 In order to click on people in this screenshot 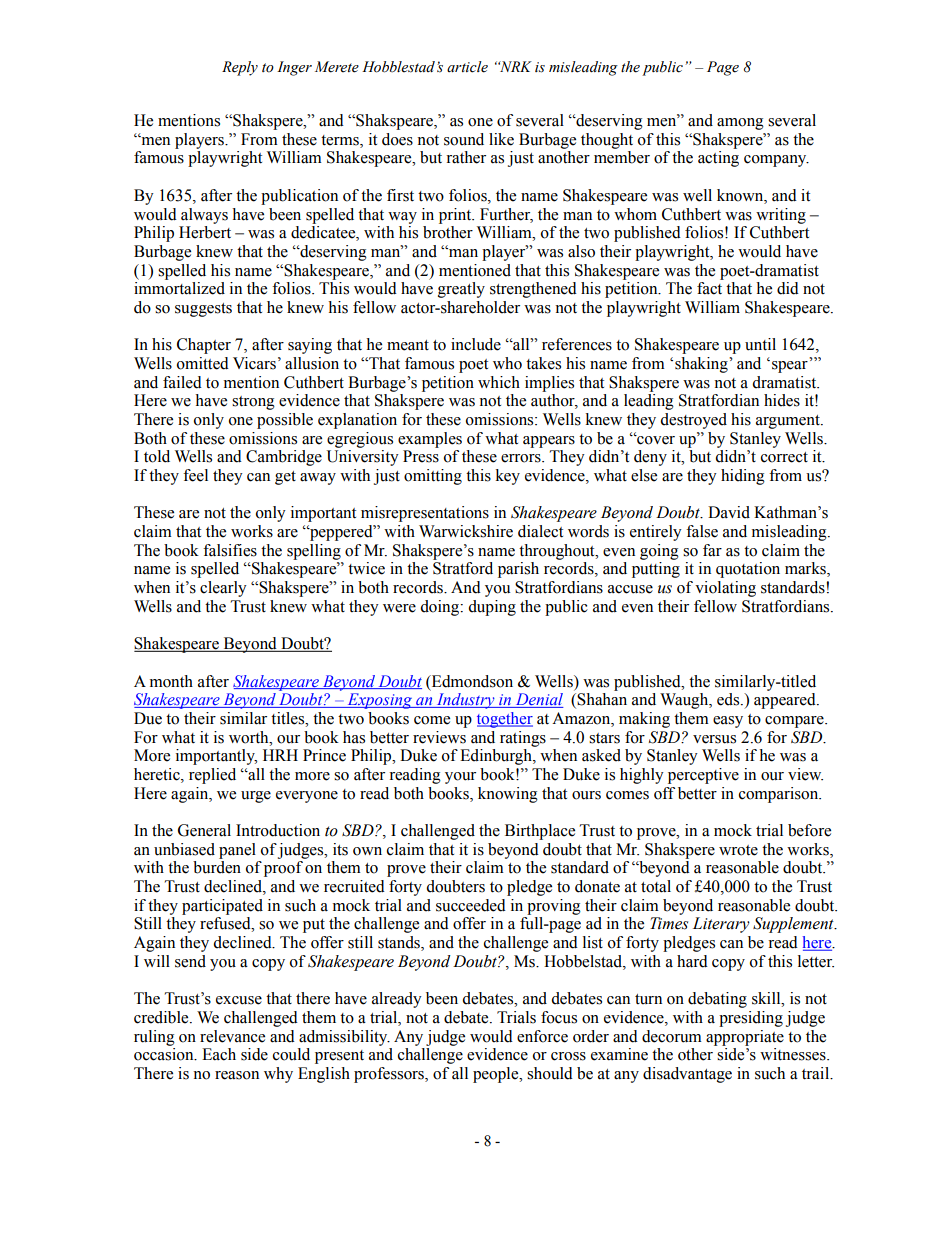, I will do `click(497, 1075)`.
